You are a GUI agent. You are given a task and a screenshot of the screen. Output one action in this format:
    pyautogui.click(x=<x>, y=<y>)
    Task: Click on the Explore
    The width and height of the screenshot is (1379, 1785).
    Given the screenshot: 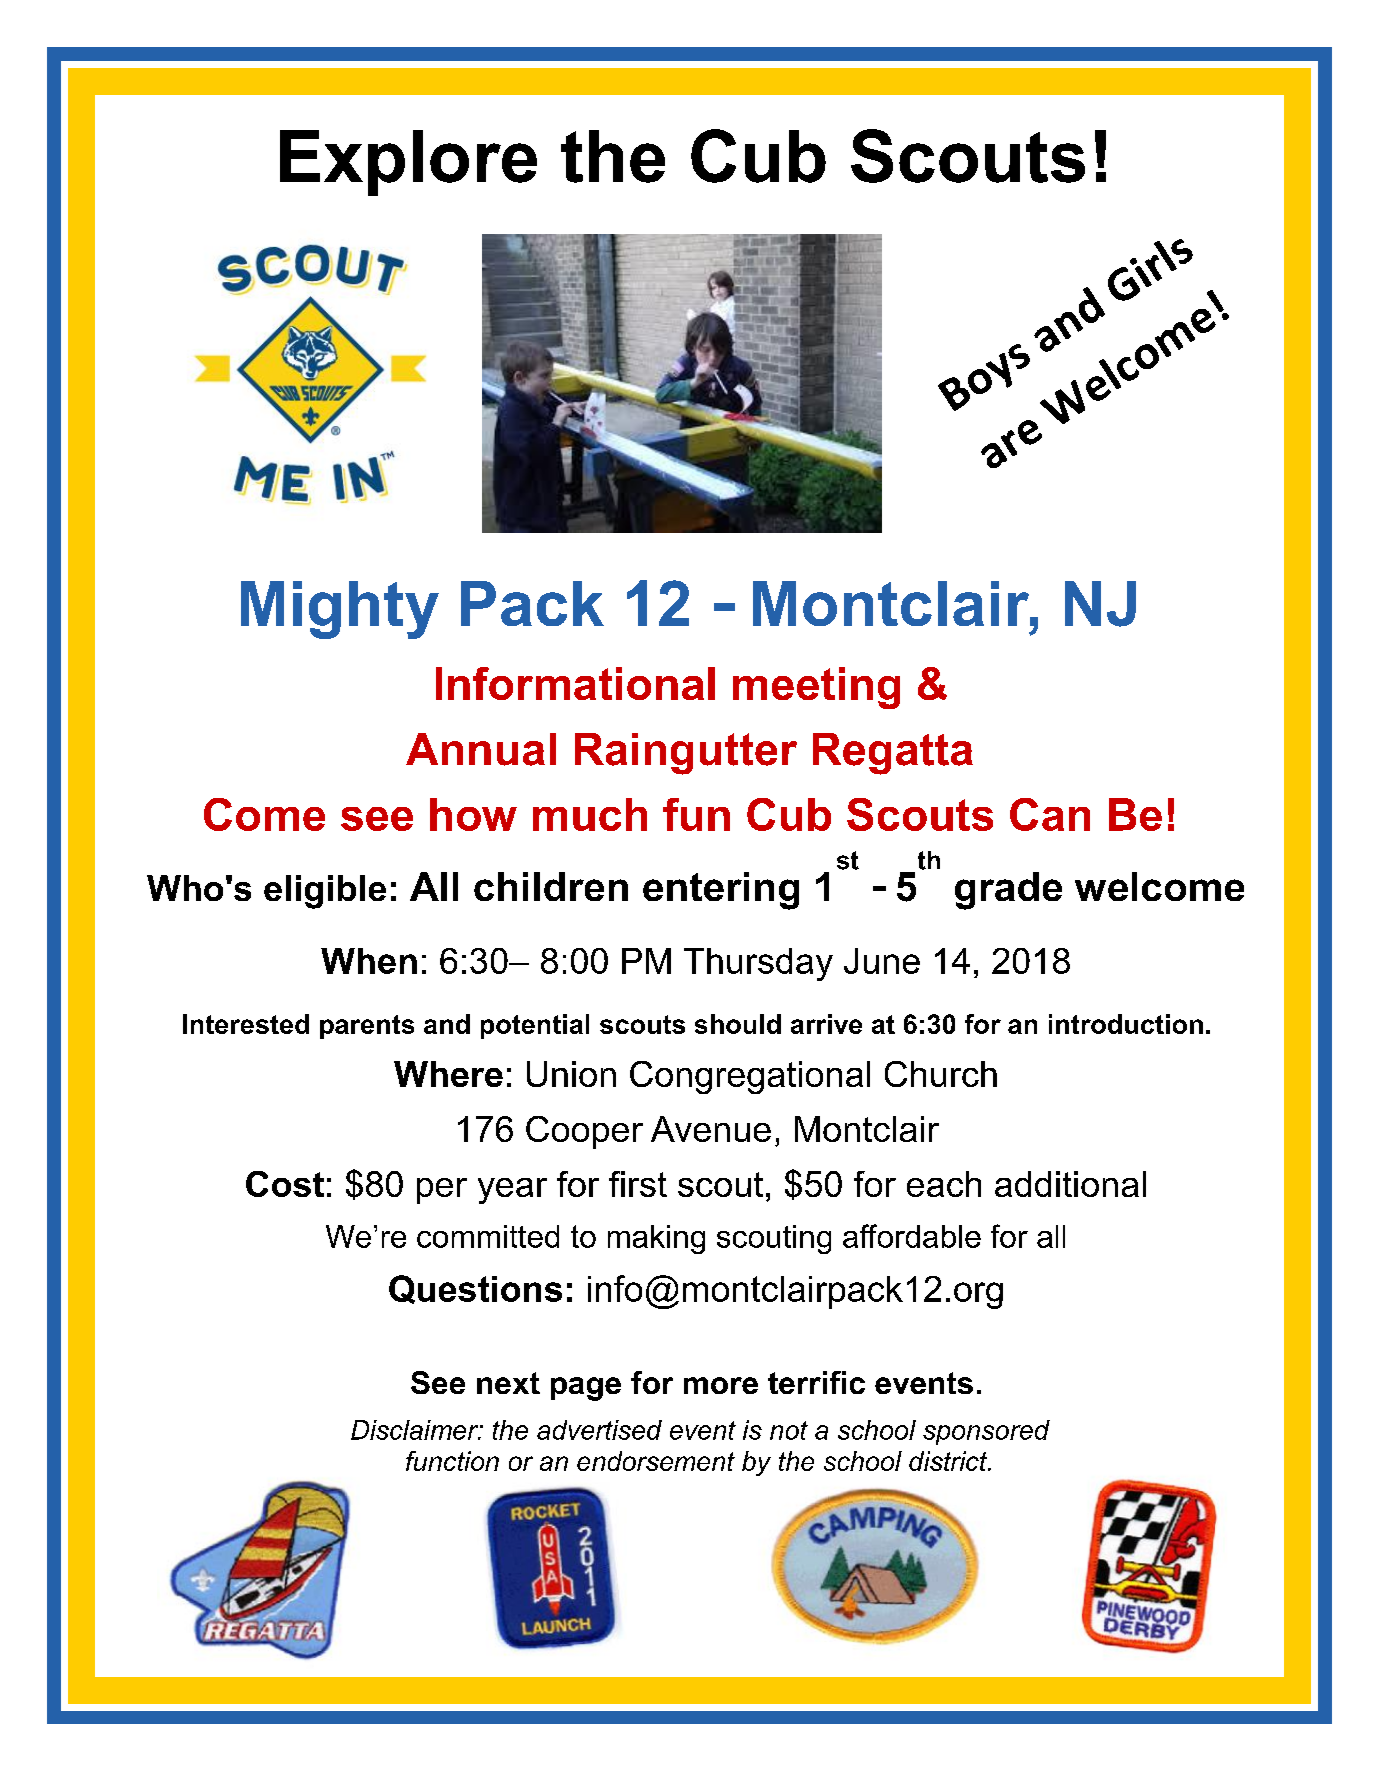 What is the action you would take?
    pyautogui.click(x=408, y=163)
